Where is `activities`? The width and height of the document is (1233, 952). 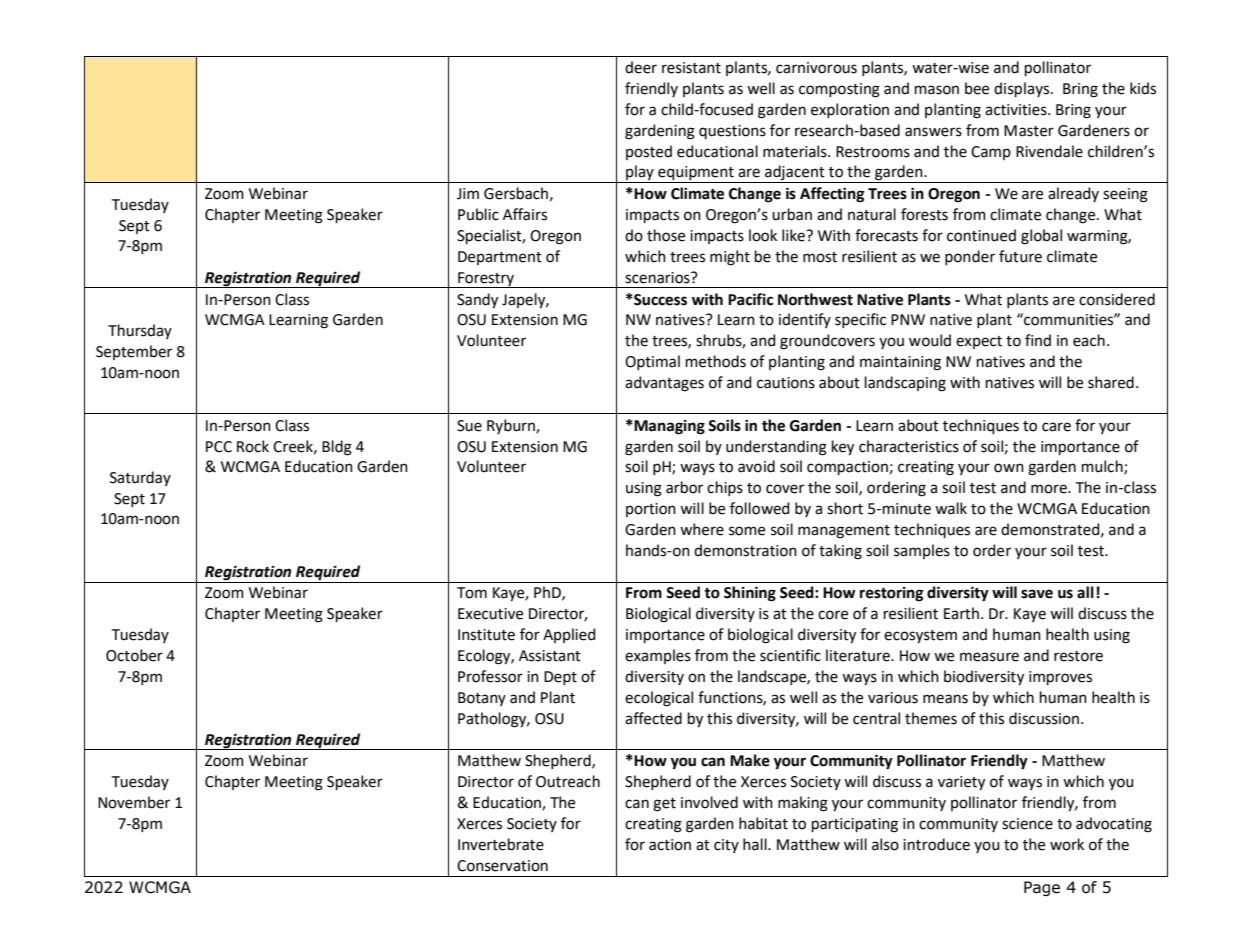 activities is located at coordinates (1017, 110).
